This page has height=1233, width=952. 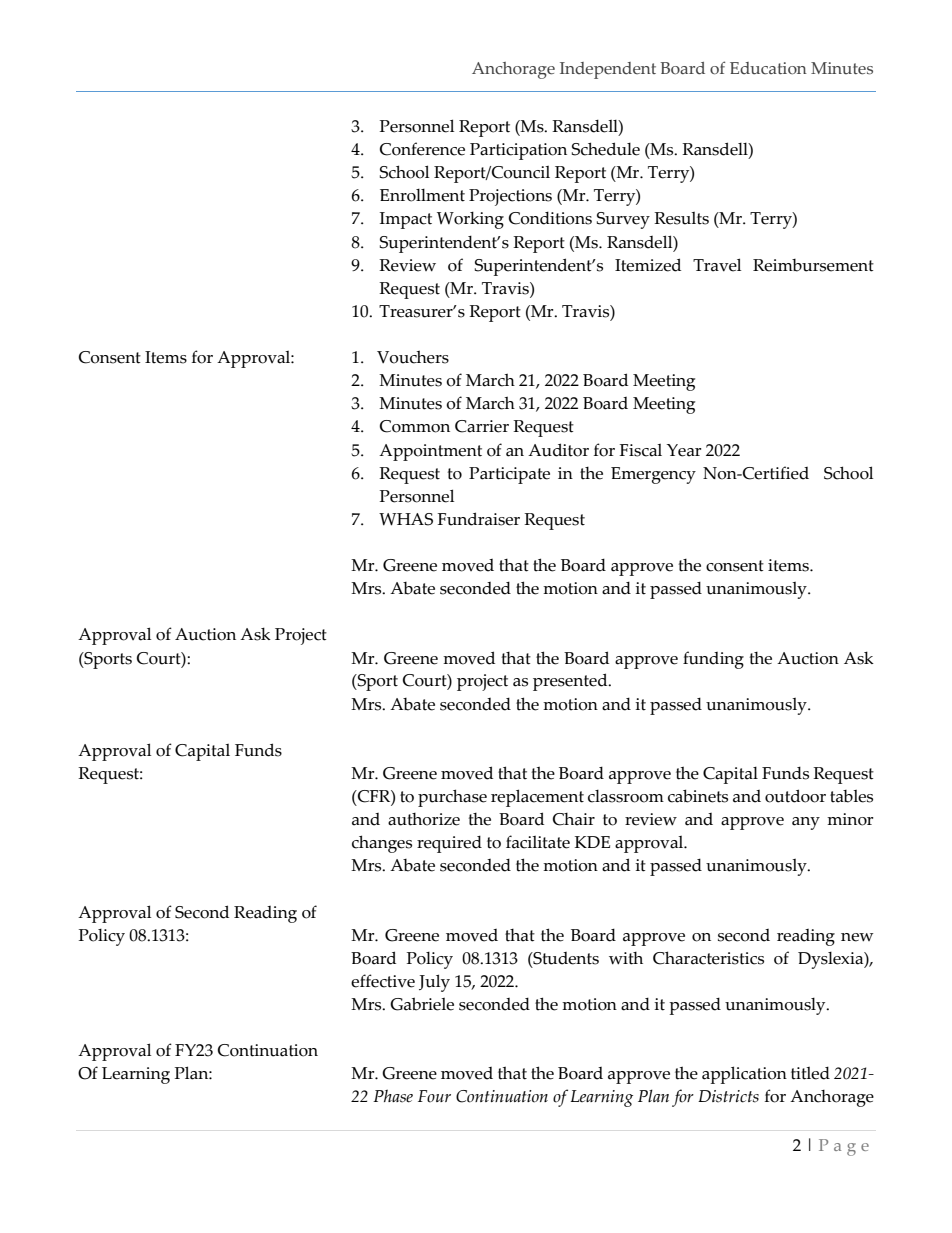 I want to click on Independent, so click(x=608, y=70).
